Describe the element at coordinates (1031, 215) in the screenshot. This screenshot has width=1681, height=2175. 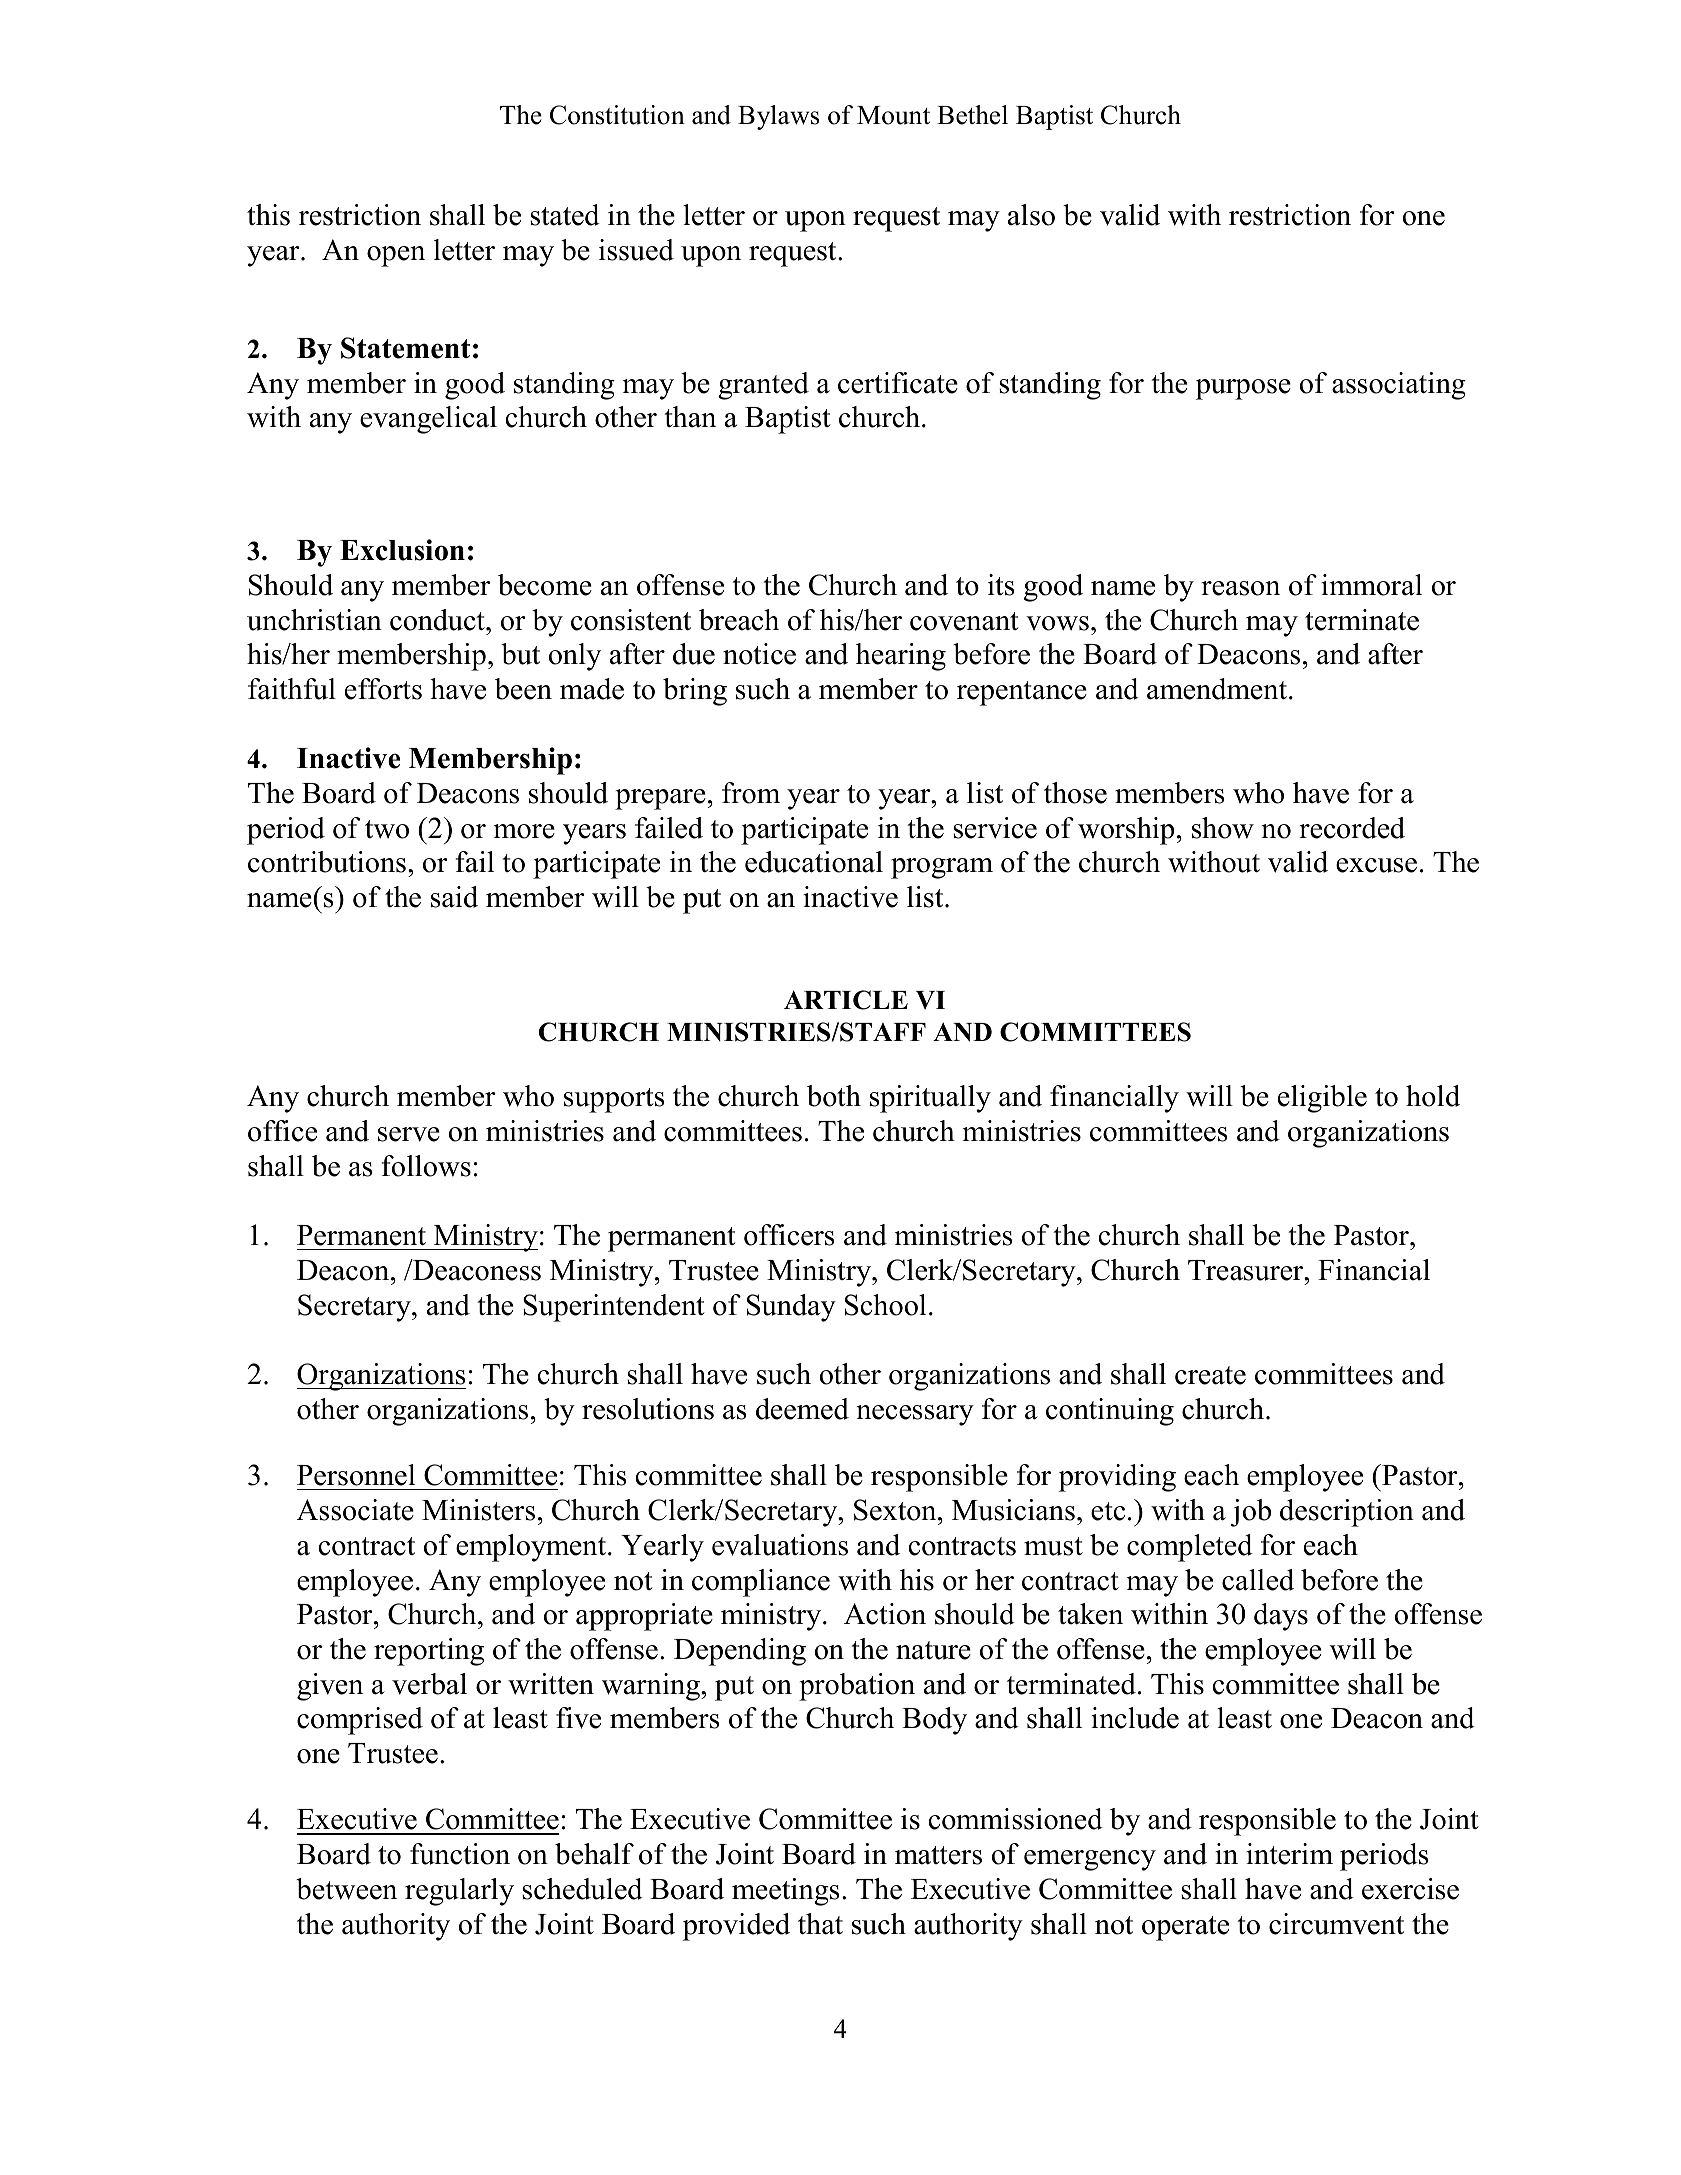
I see `also` at that location.
